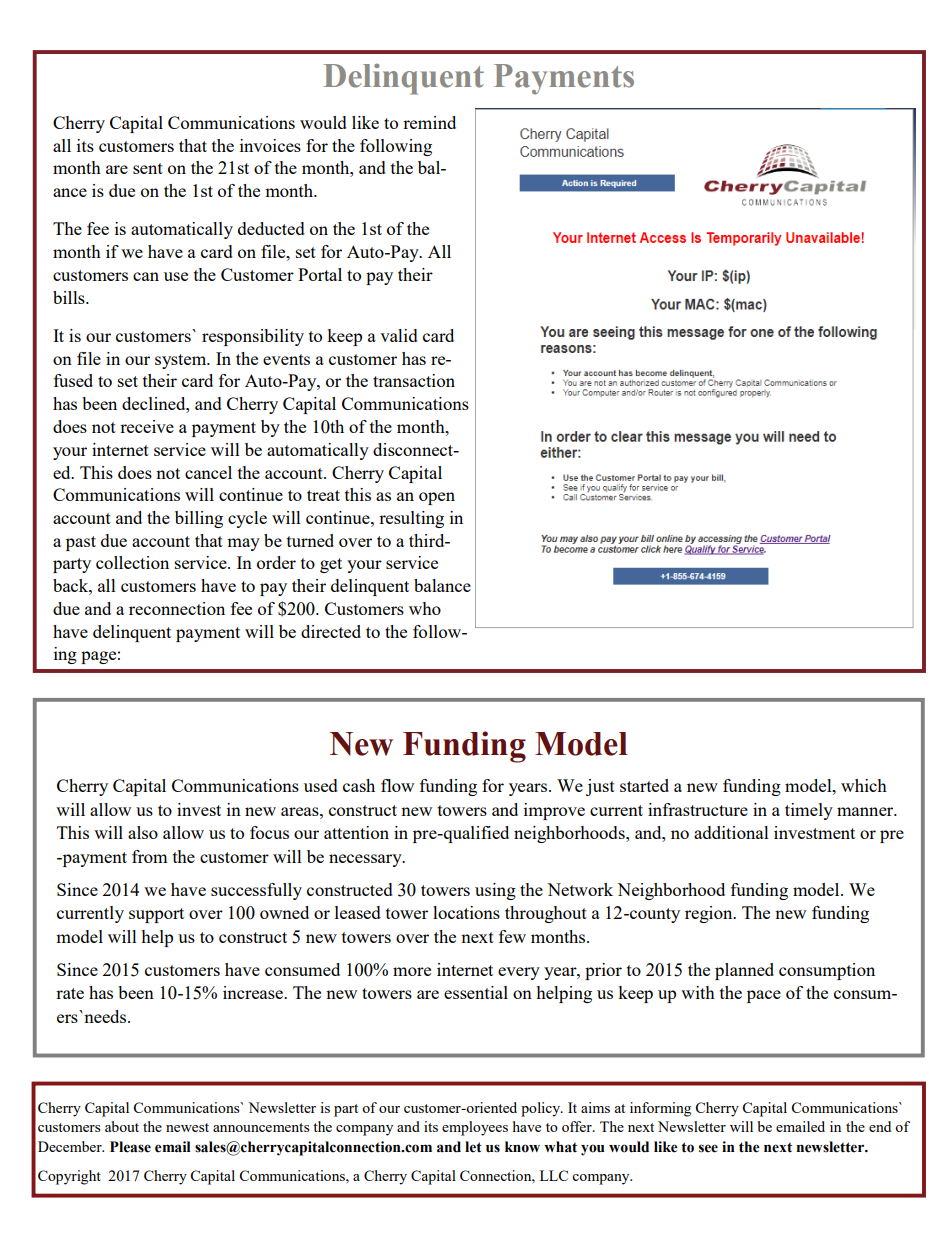 The image size is (952, 1233). I want to click on invoices, so click(270, 145).
